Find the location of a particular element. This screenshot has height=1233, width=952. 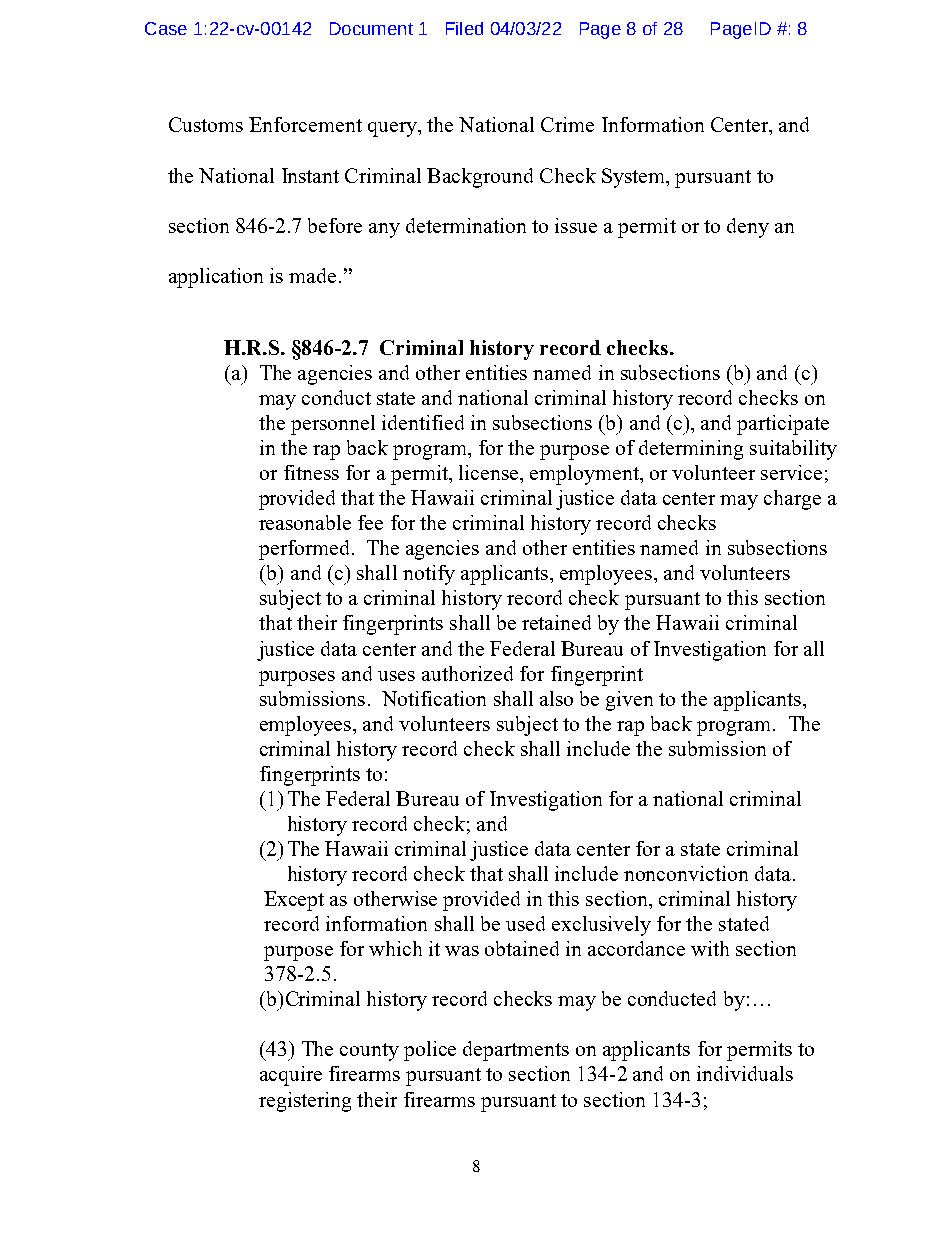

determination is located at coordinates (466, 225).
